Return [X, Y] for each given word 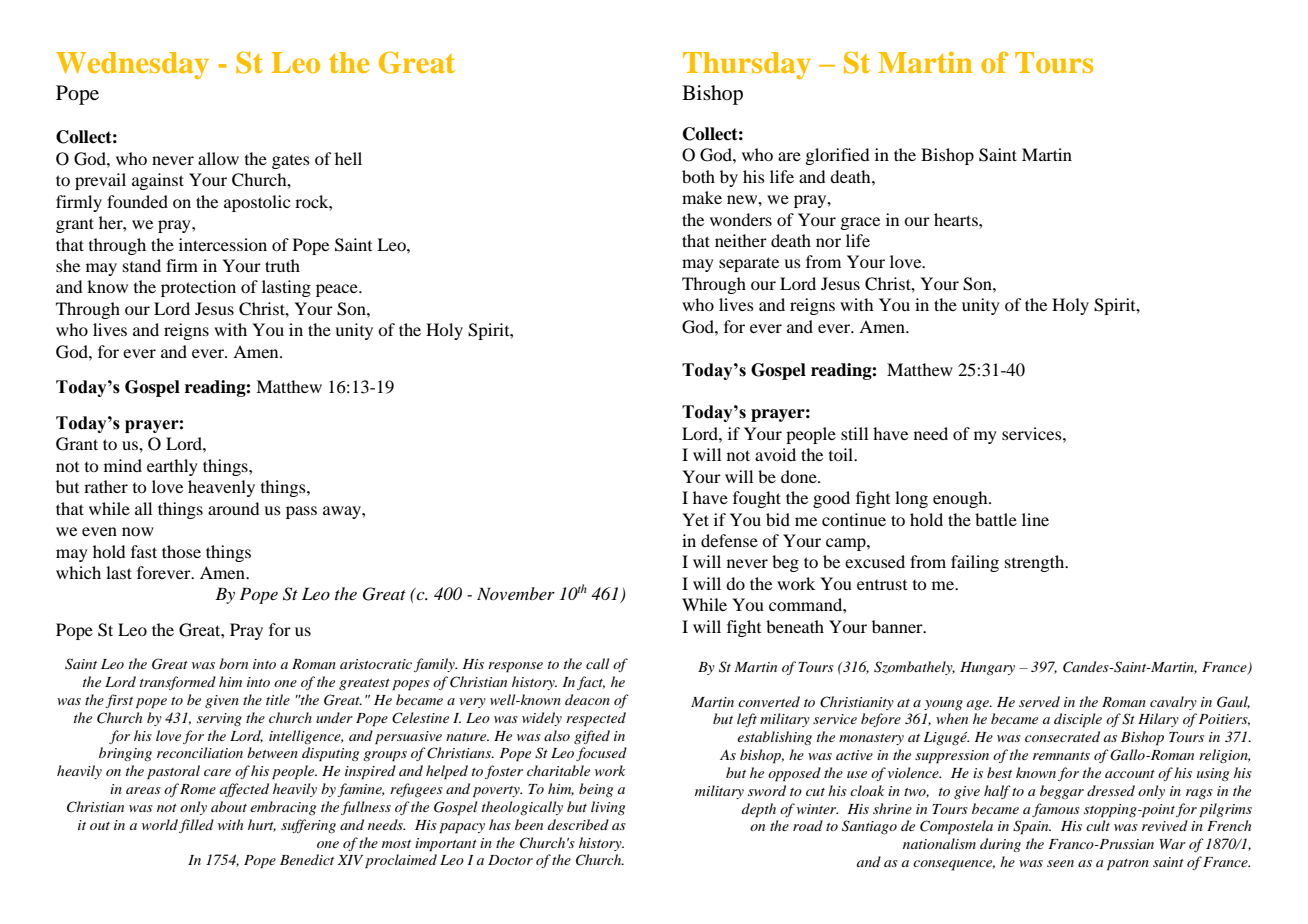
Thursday [747, 65]
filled [196, 826]
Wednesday [132, 65]
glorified [837, 156]
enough [961, 499]
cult [1098, 825]
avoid [775, 454]
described [578, 824]
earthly [172, 467]
